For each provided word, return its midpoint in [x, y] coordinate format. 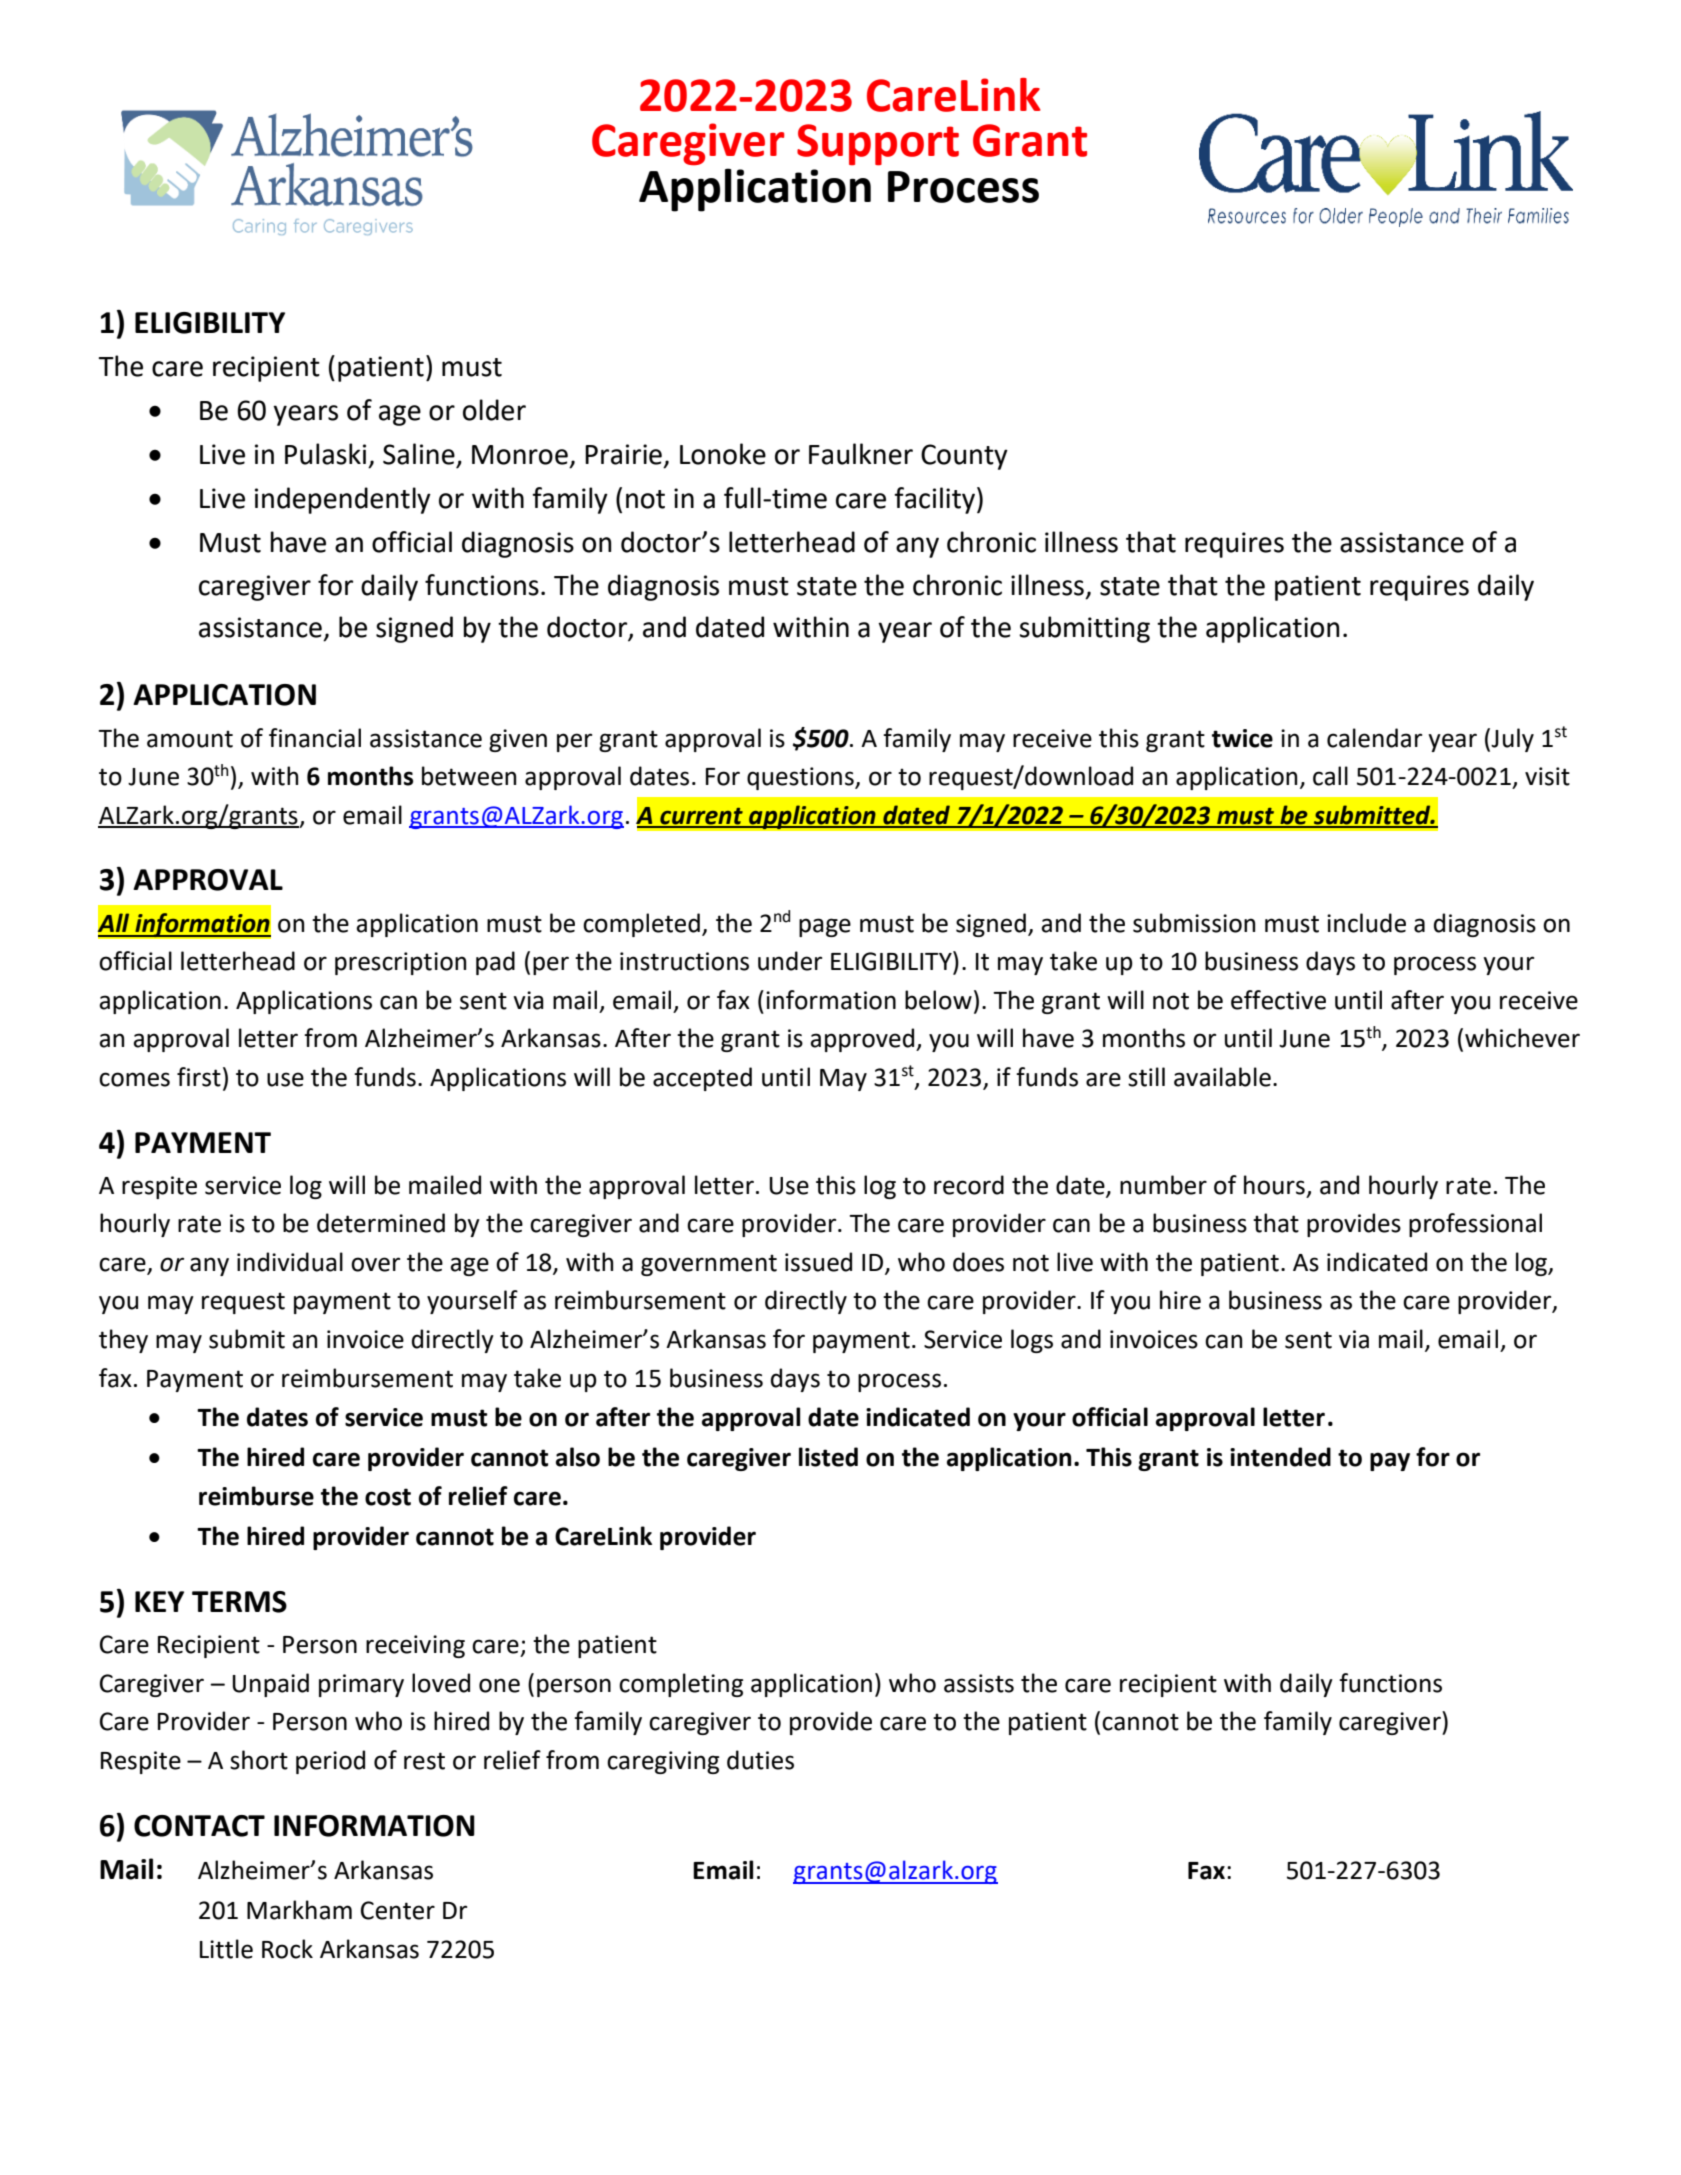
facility [934, 500]
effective [1278, 1000]
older [494, 410]
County [964, 457]
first [199, 1077]
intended [1280, 1457]
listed [828, 1457]
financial [315, 738]
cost [388, 1497]
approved [862, 1040]
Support [878, 145]
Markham [299, 1910]
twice [1242, 738]
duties [760, 1760]
